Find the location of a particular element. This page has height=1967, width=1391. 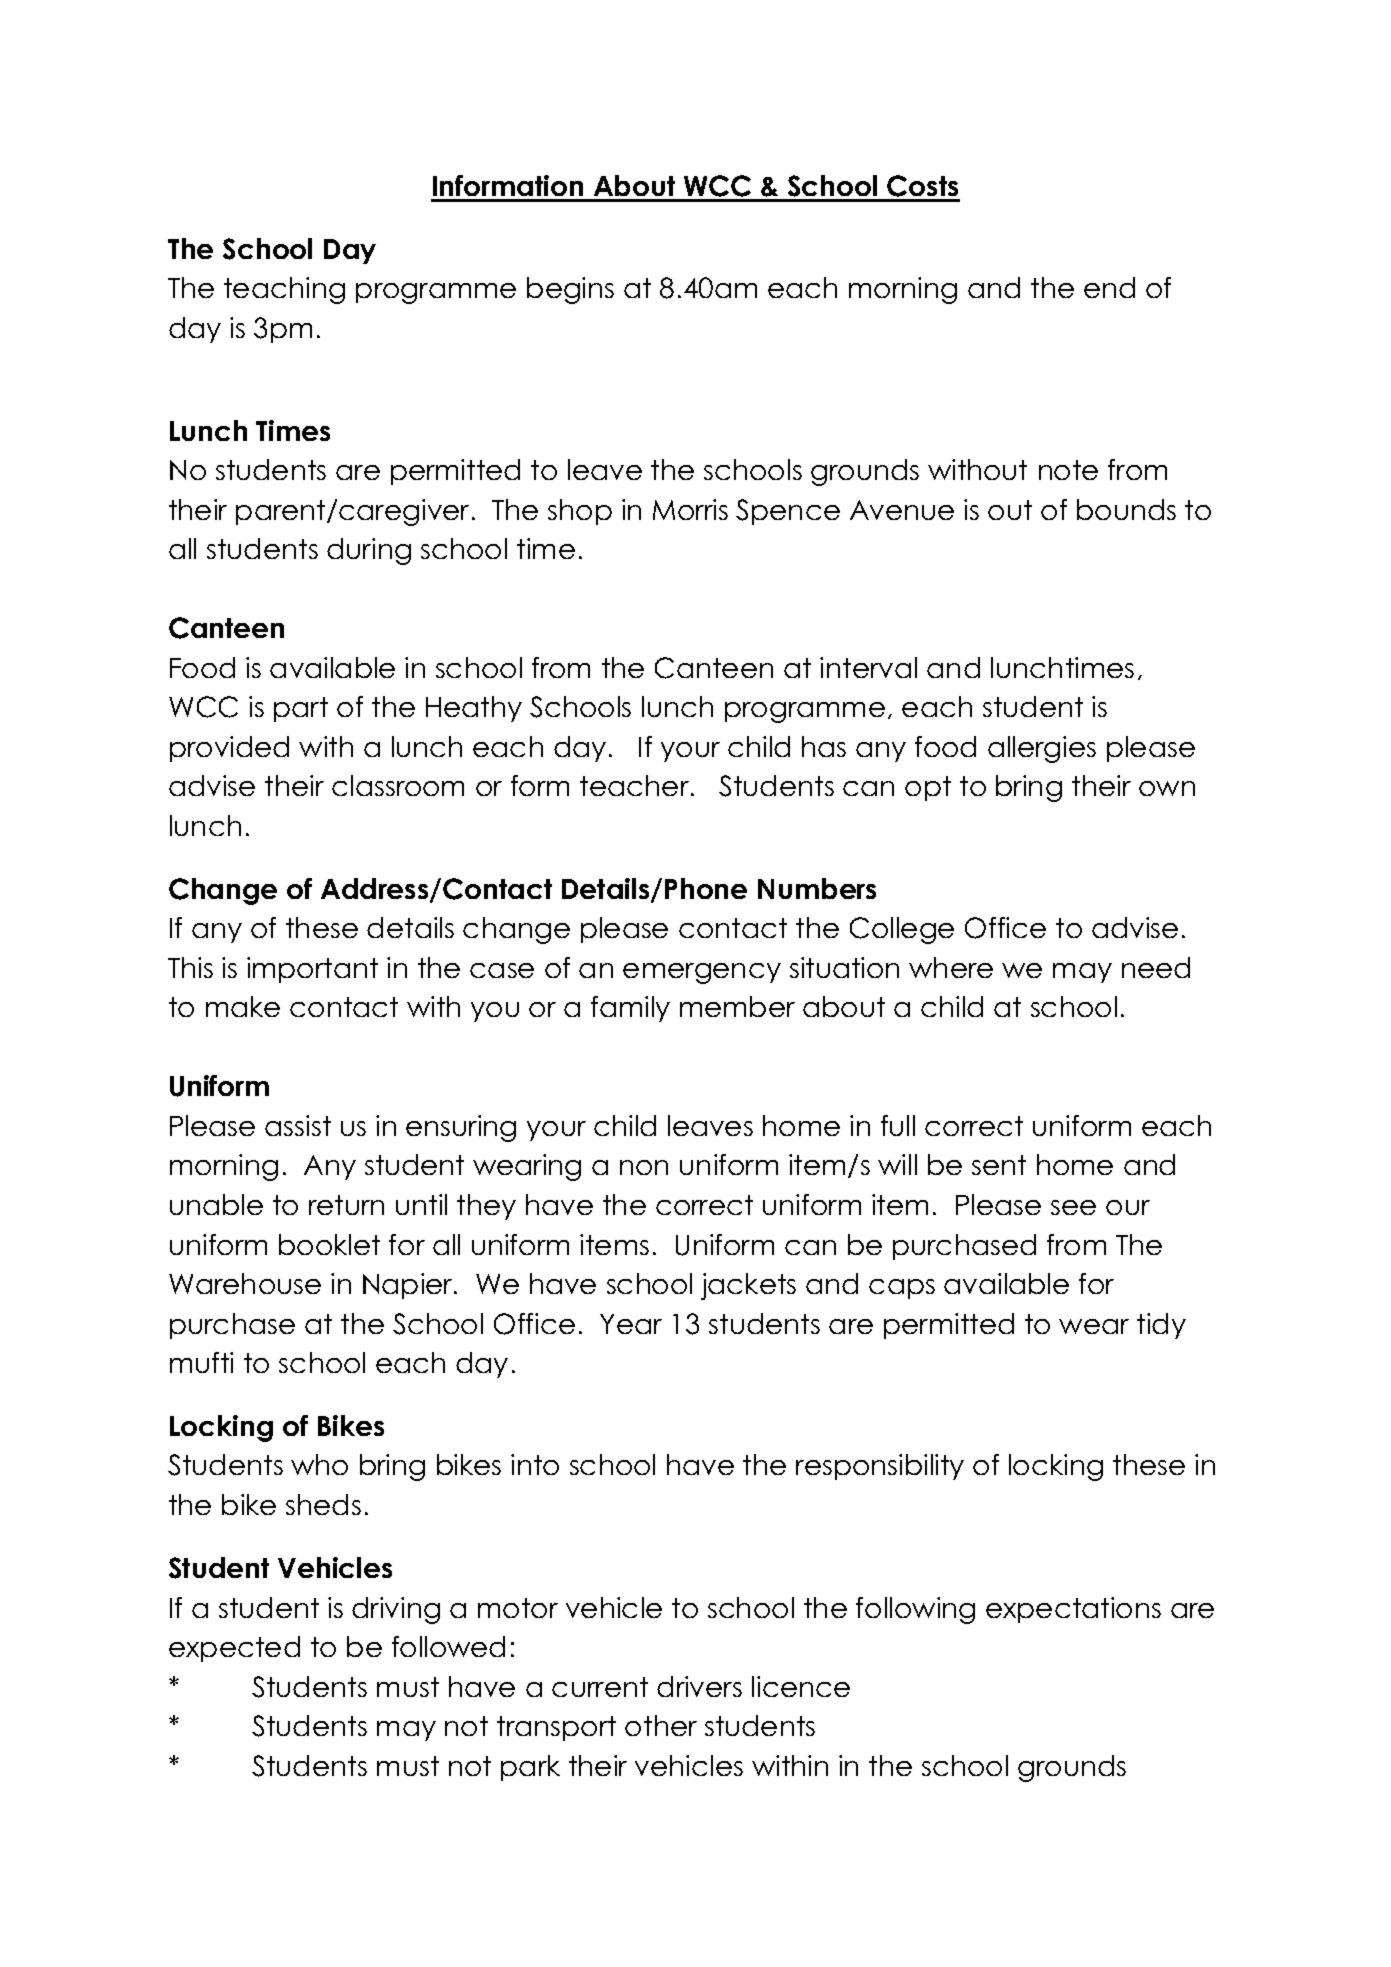

expected is located at coordinates (234, 1649).
